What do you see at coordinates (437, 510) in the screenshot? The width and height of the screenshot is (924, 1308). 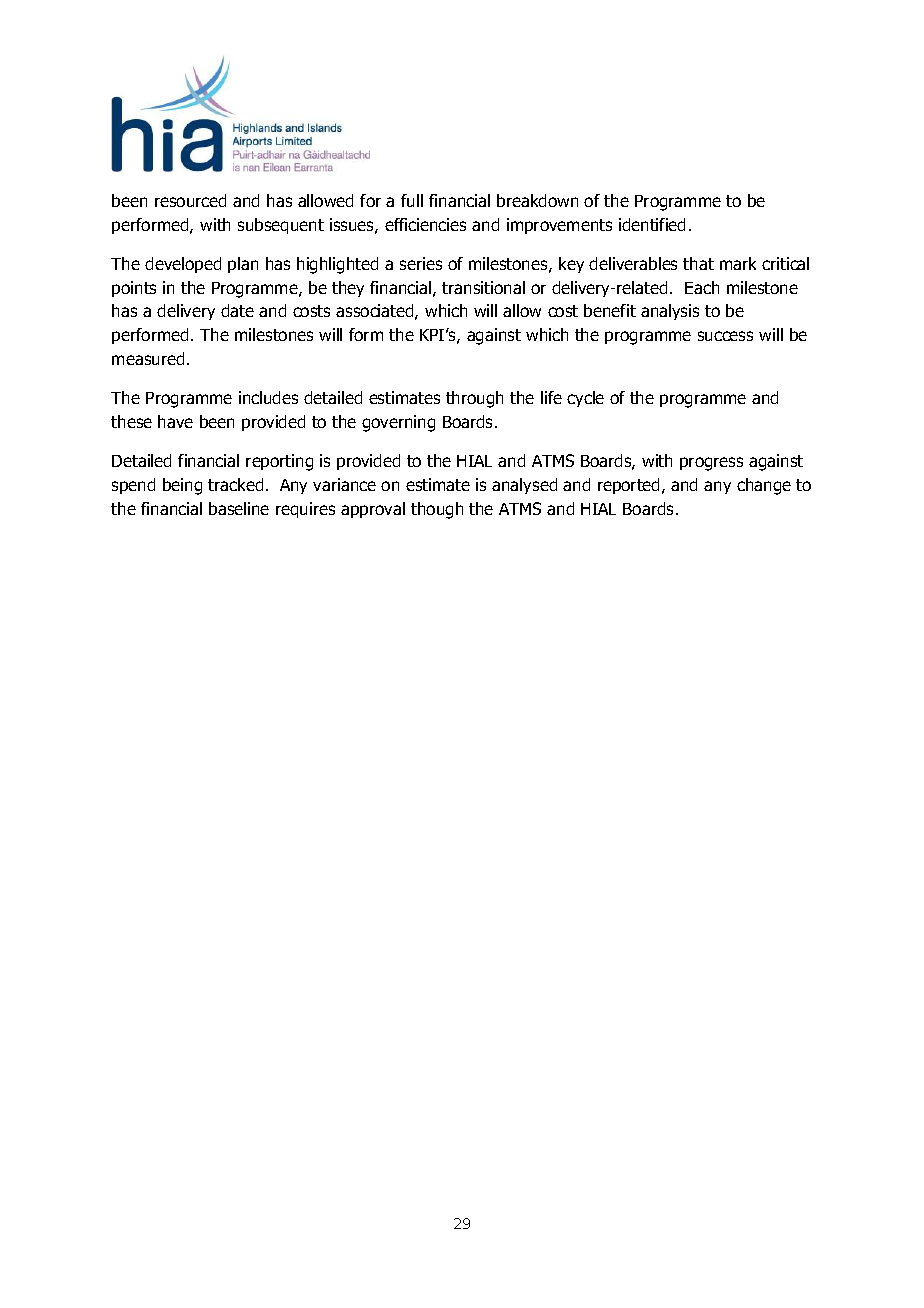 I see `though` at bounding box center [437, 510].
